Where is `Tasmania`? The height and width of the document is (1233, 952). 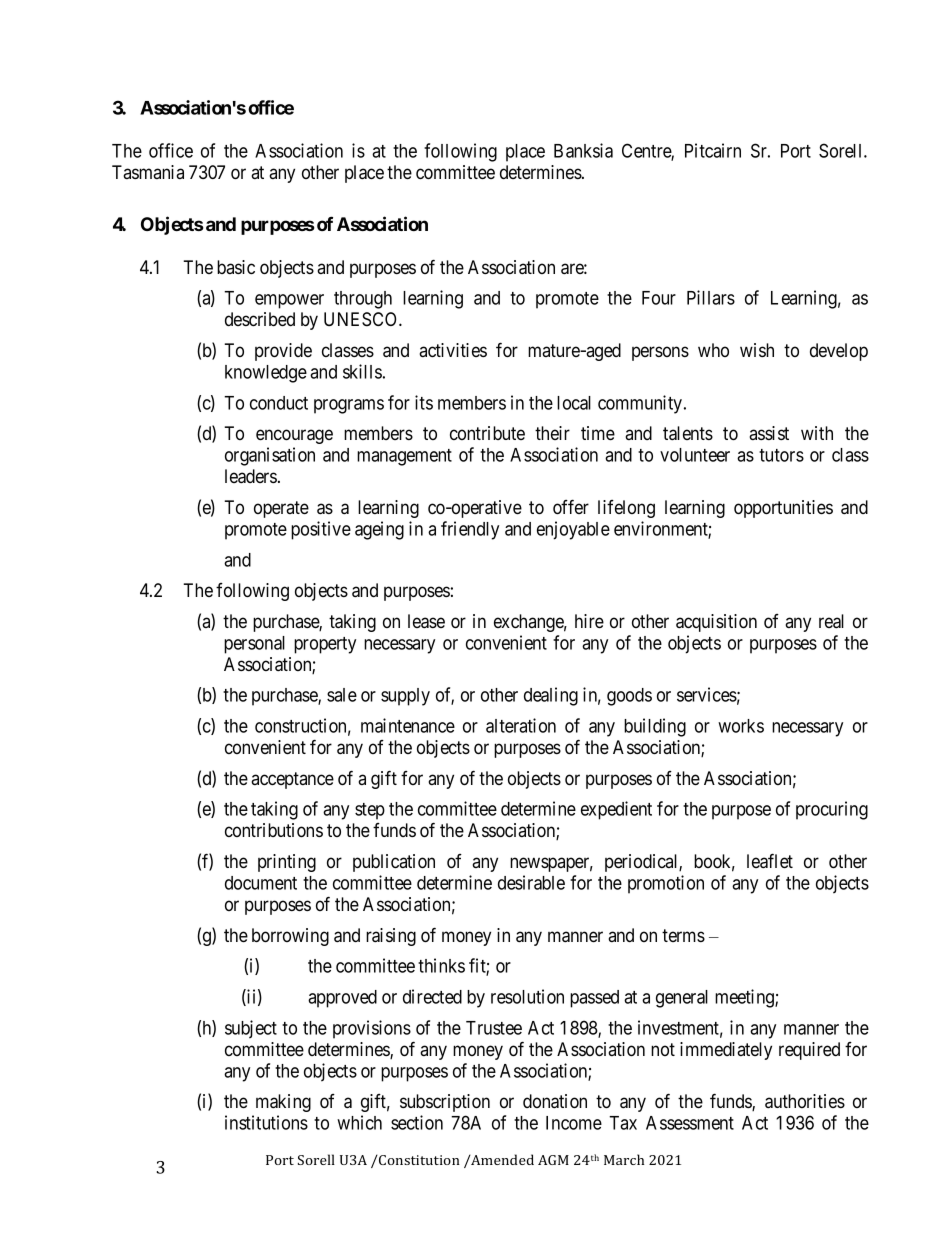
Tasmania is located at coordinates (148, 172).
